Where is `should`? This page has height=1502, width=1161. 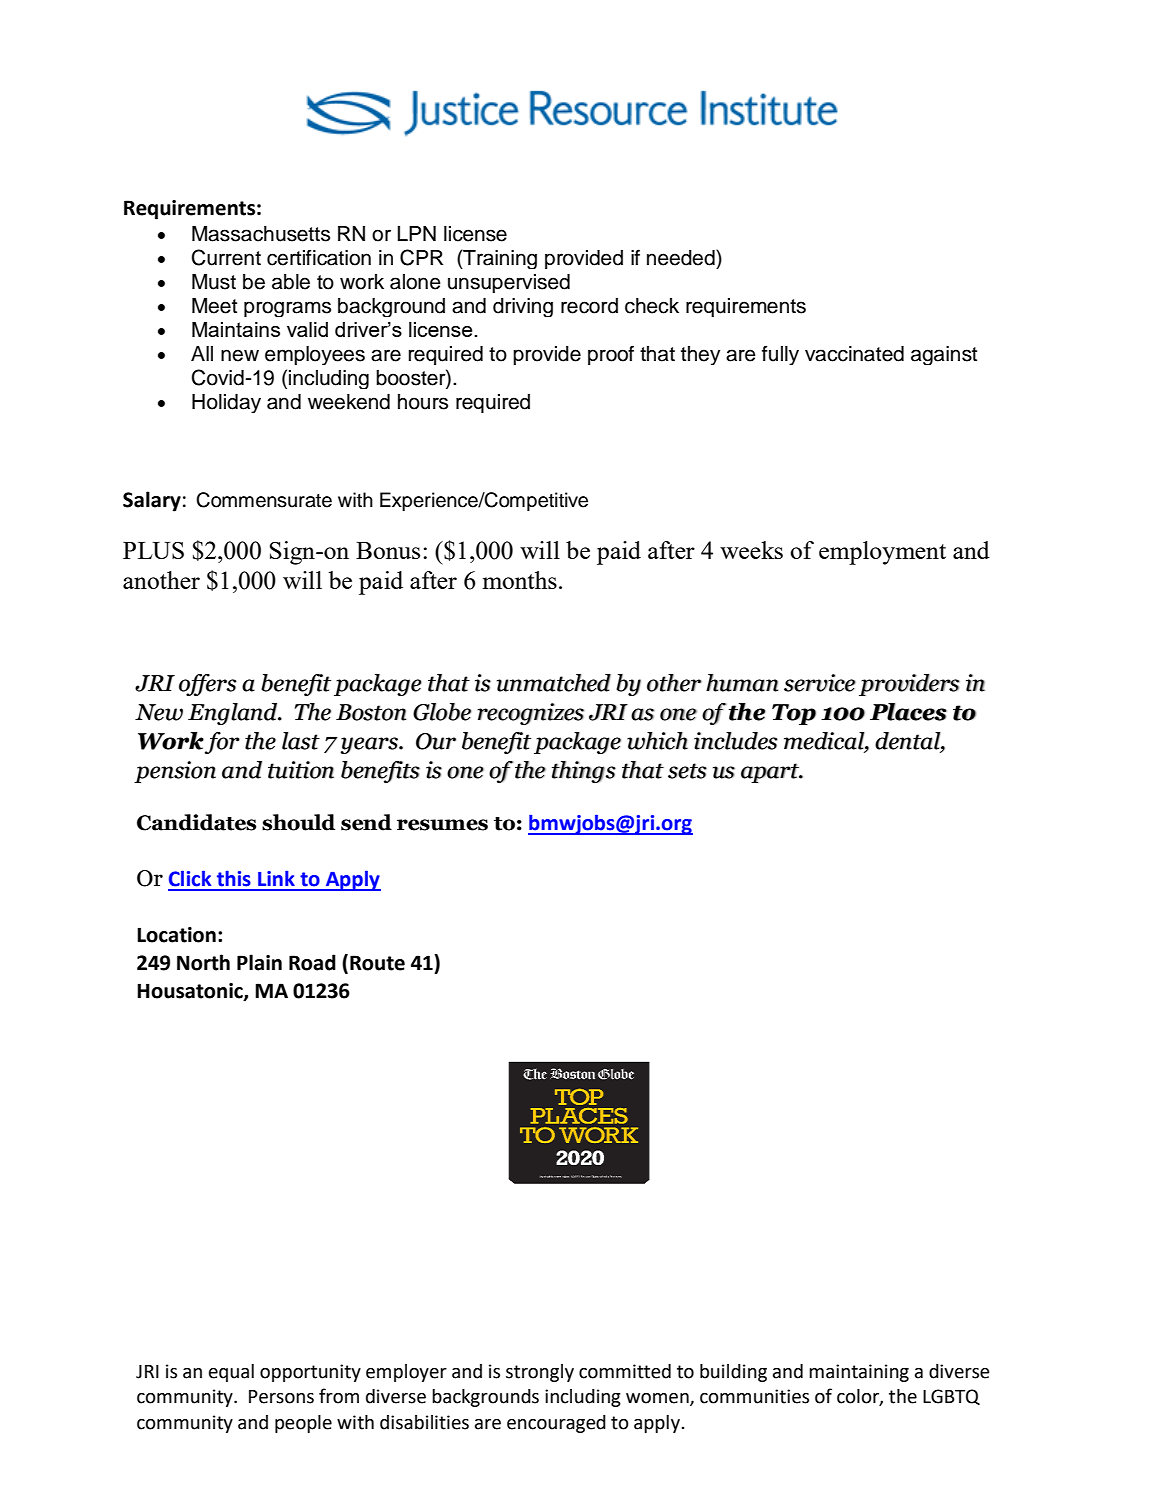
should is located at coordinates (298, 822).
